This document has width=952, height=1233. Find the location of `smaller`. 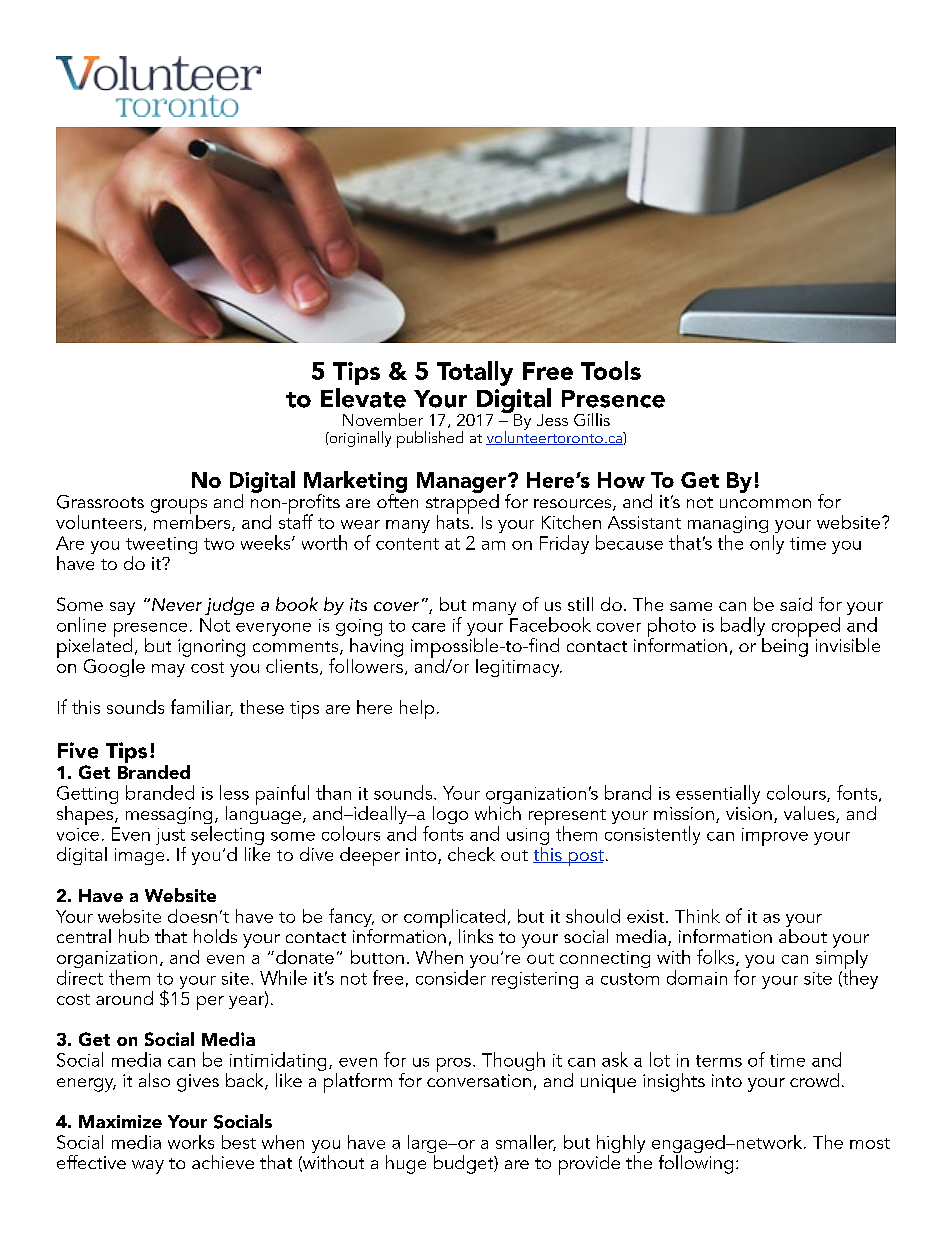

smaller is located at coordinates (526, 1143).
